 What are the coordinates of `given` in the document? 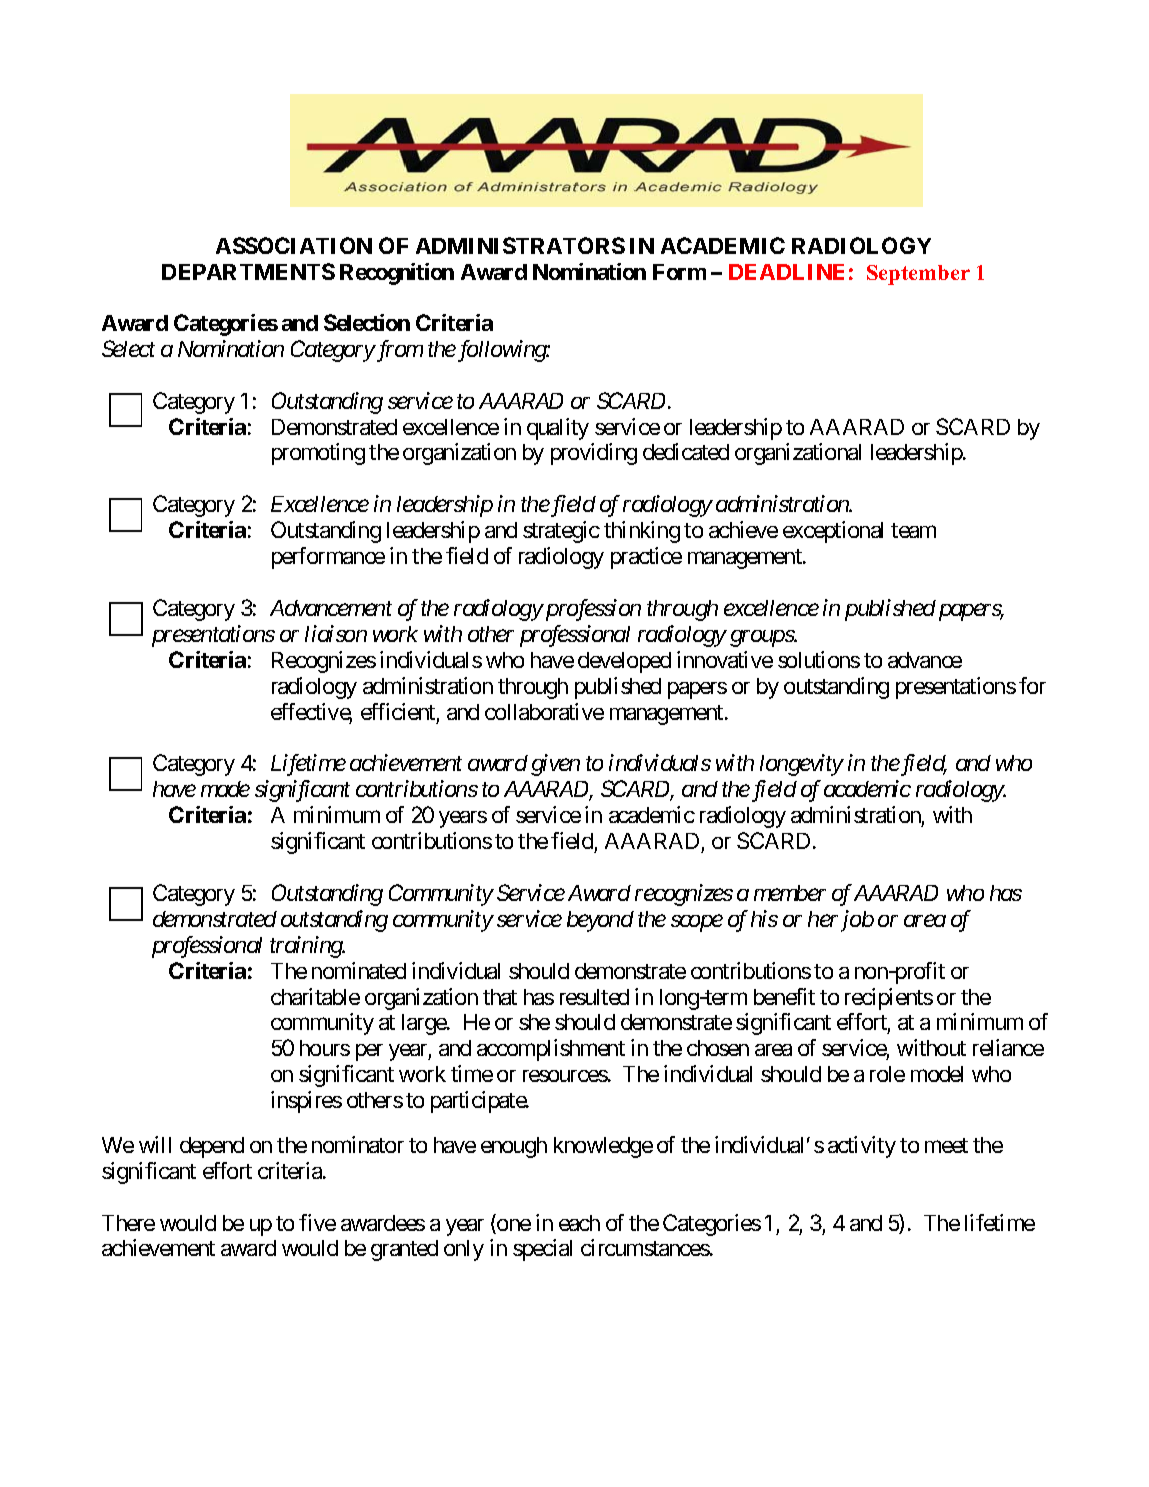 It's located at (555, 765).
